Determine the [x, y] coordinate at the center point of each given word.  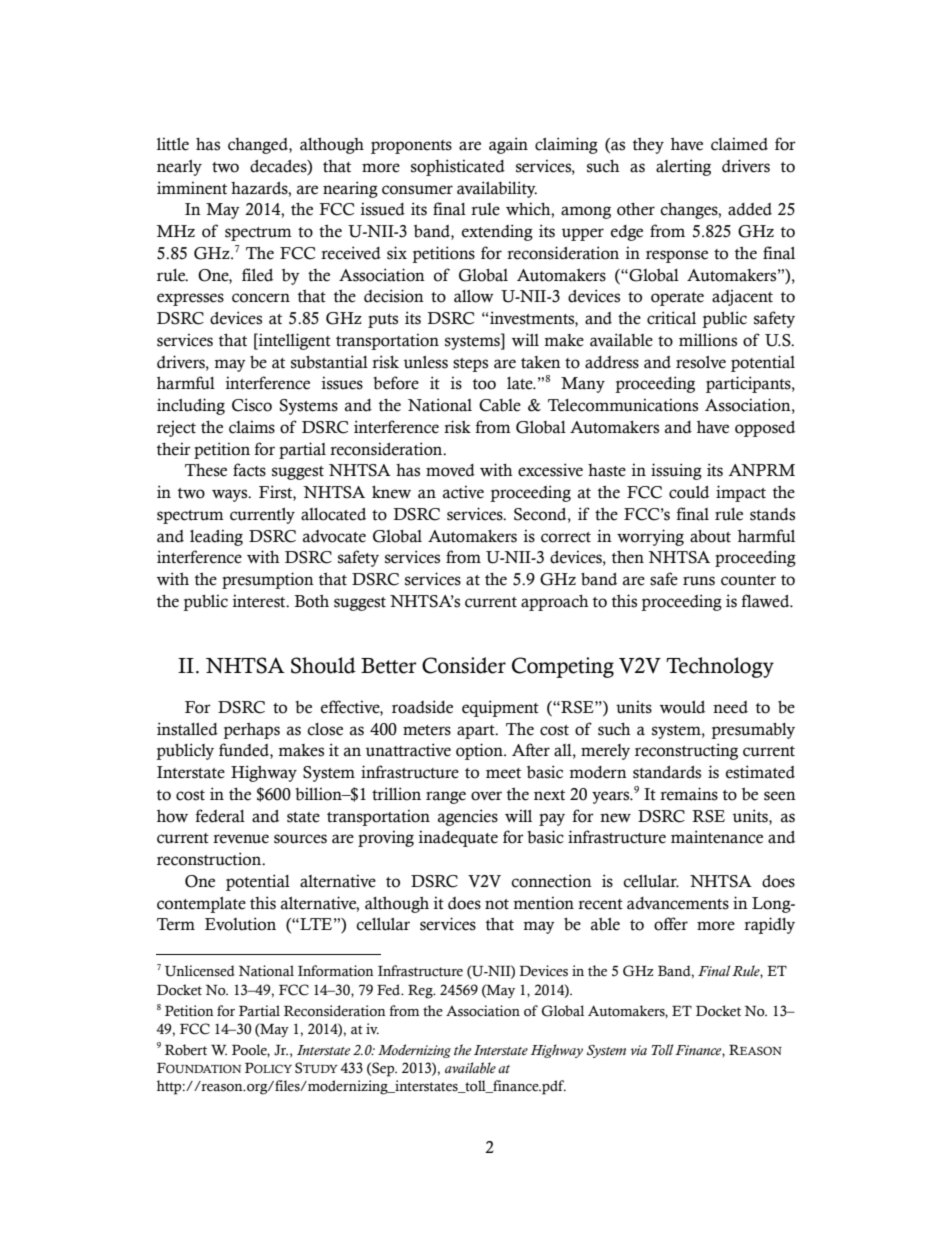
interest [260, 601]
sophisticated [458, 167]
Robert [186, 1050]
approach [555, 603]
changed [259, 146]
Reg [421, 992]
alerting [683, 167]
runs [699, 581]
